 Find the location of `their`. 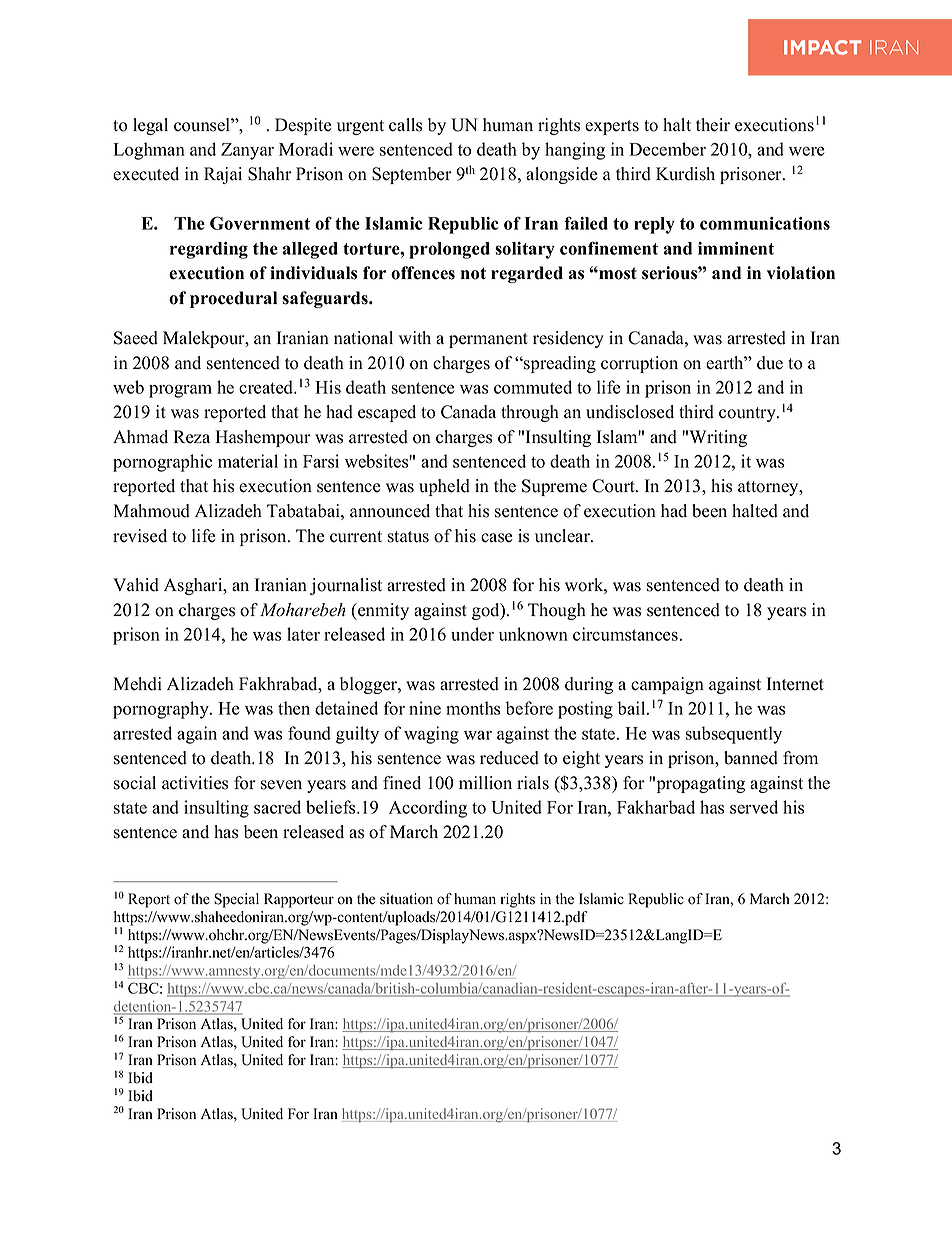

their is located at coordinates (713, 125).
